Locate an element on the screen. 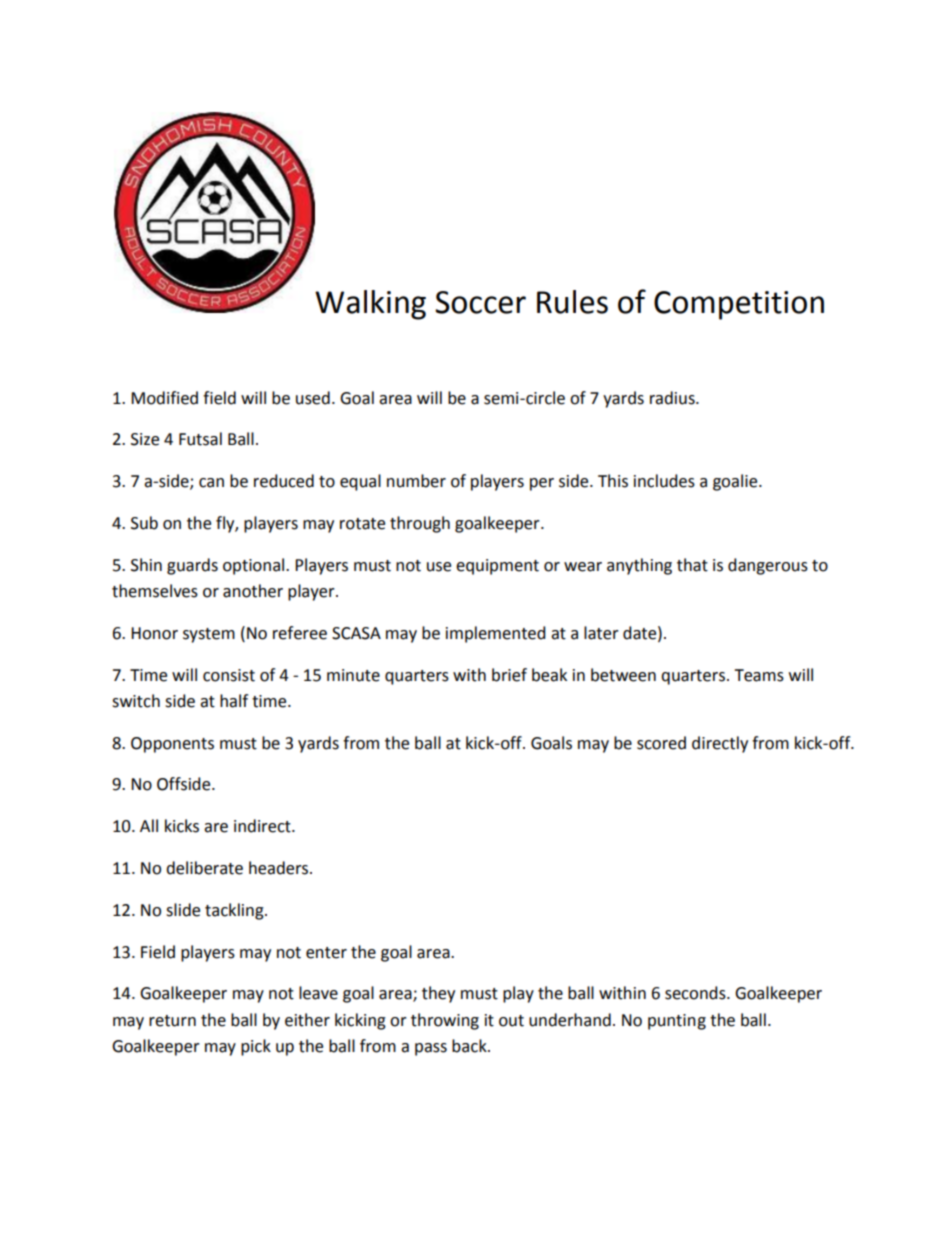  directly is located at coordinates (720, 744).
